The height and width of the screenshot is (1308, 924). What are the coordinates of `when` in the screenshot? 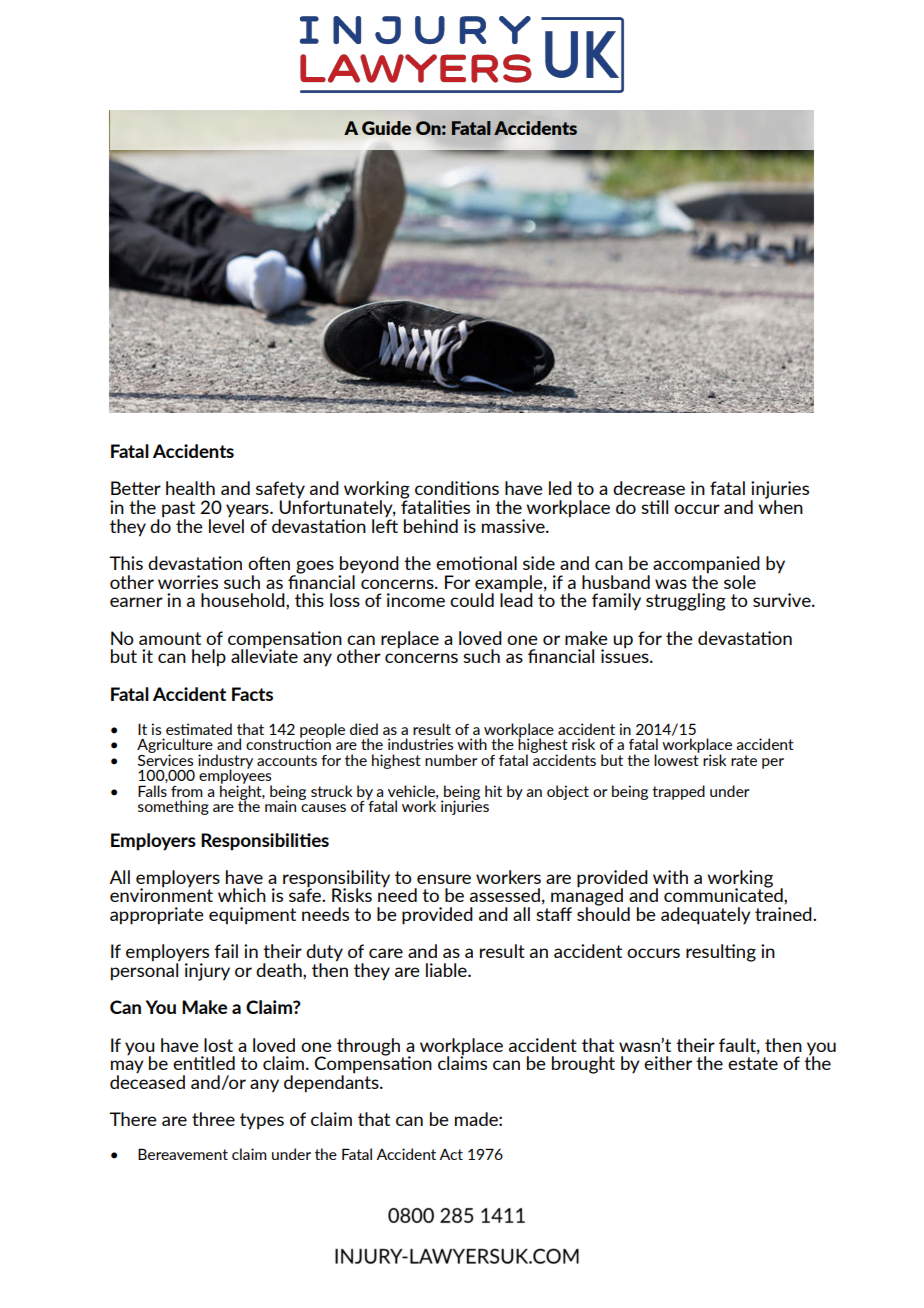 It's located at (780, 506).
